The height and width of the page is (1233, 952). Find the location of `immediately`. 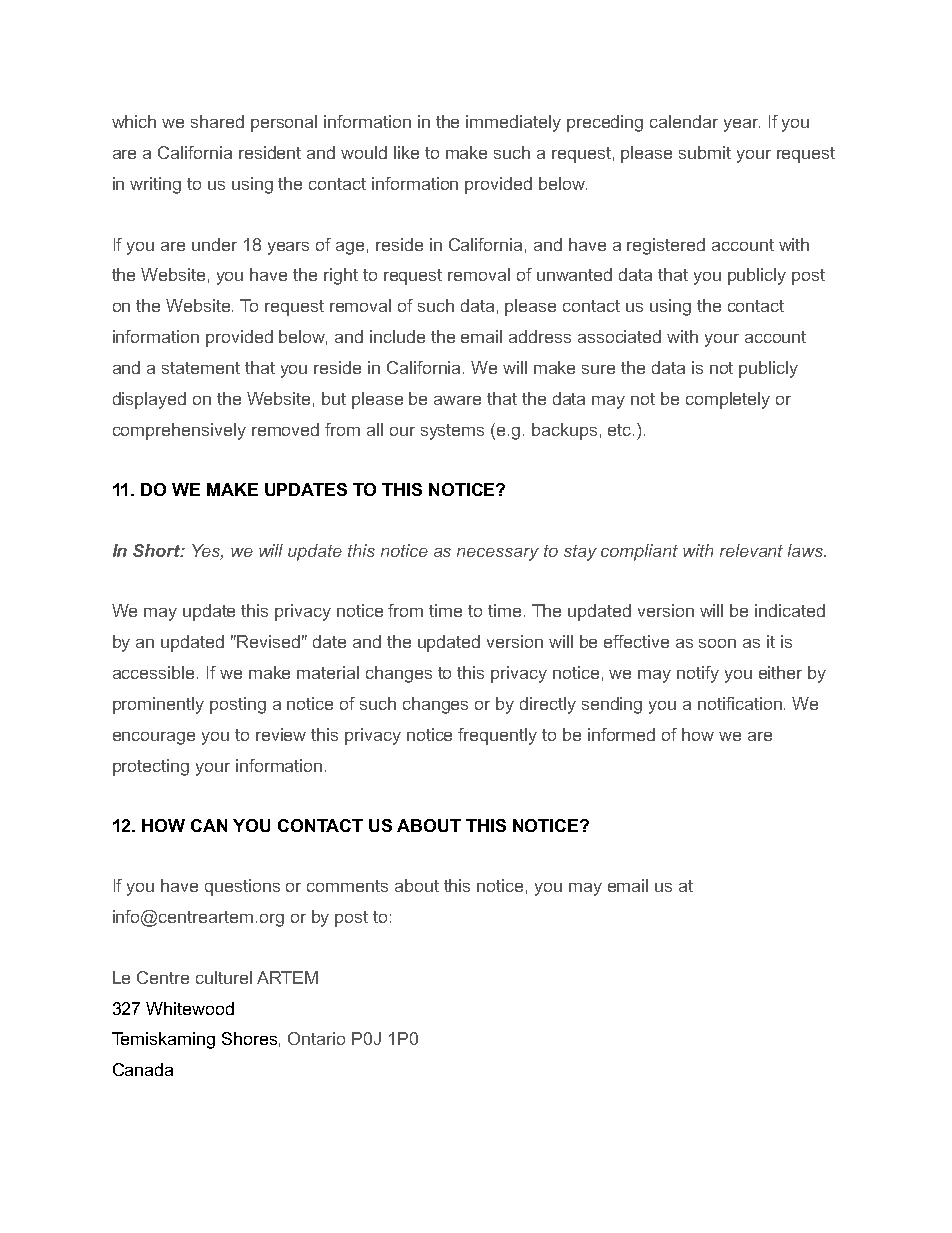

immediately is located at coordinates (513, 123).
